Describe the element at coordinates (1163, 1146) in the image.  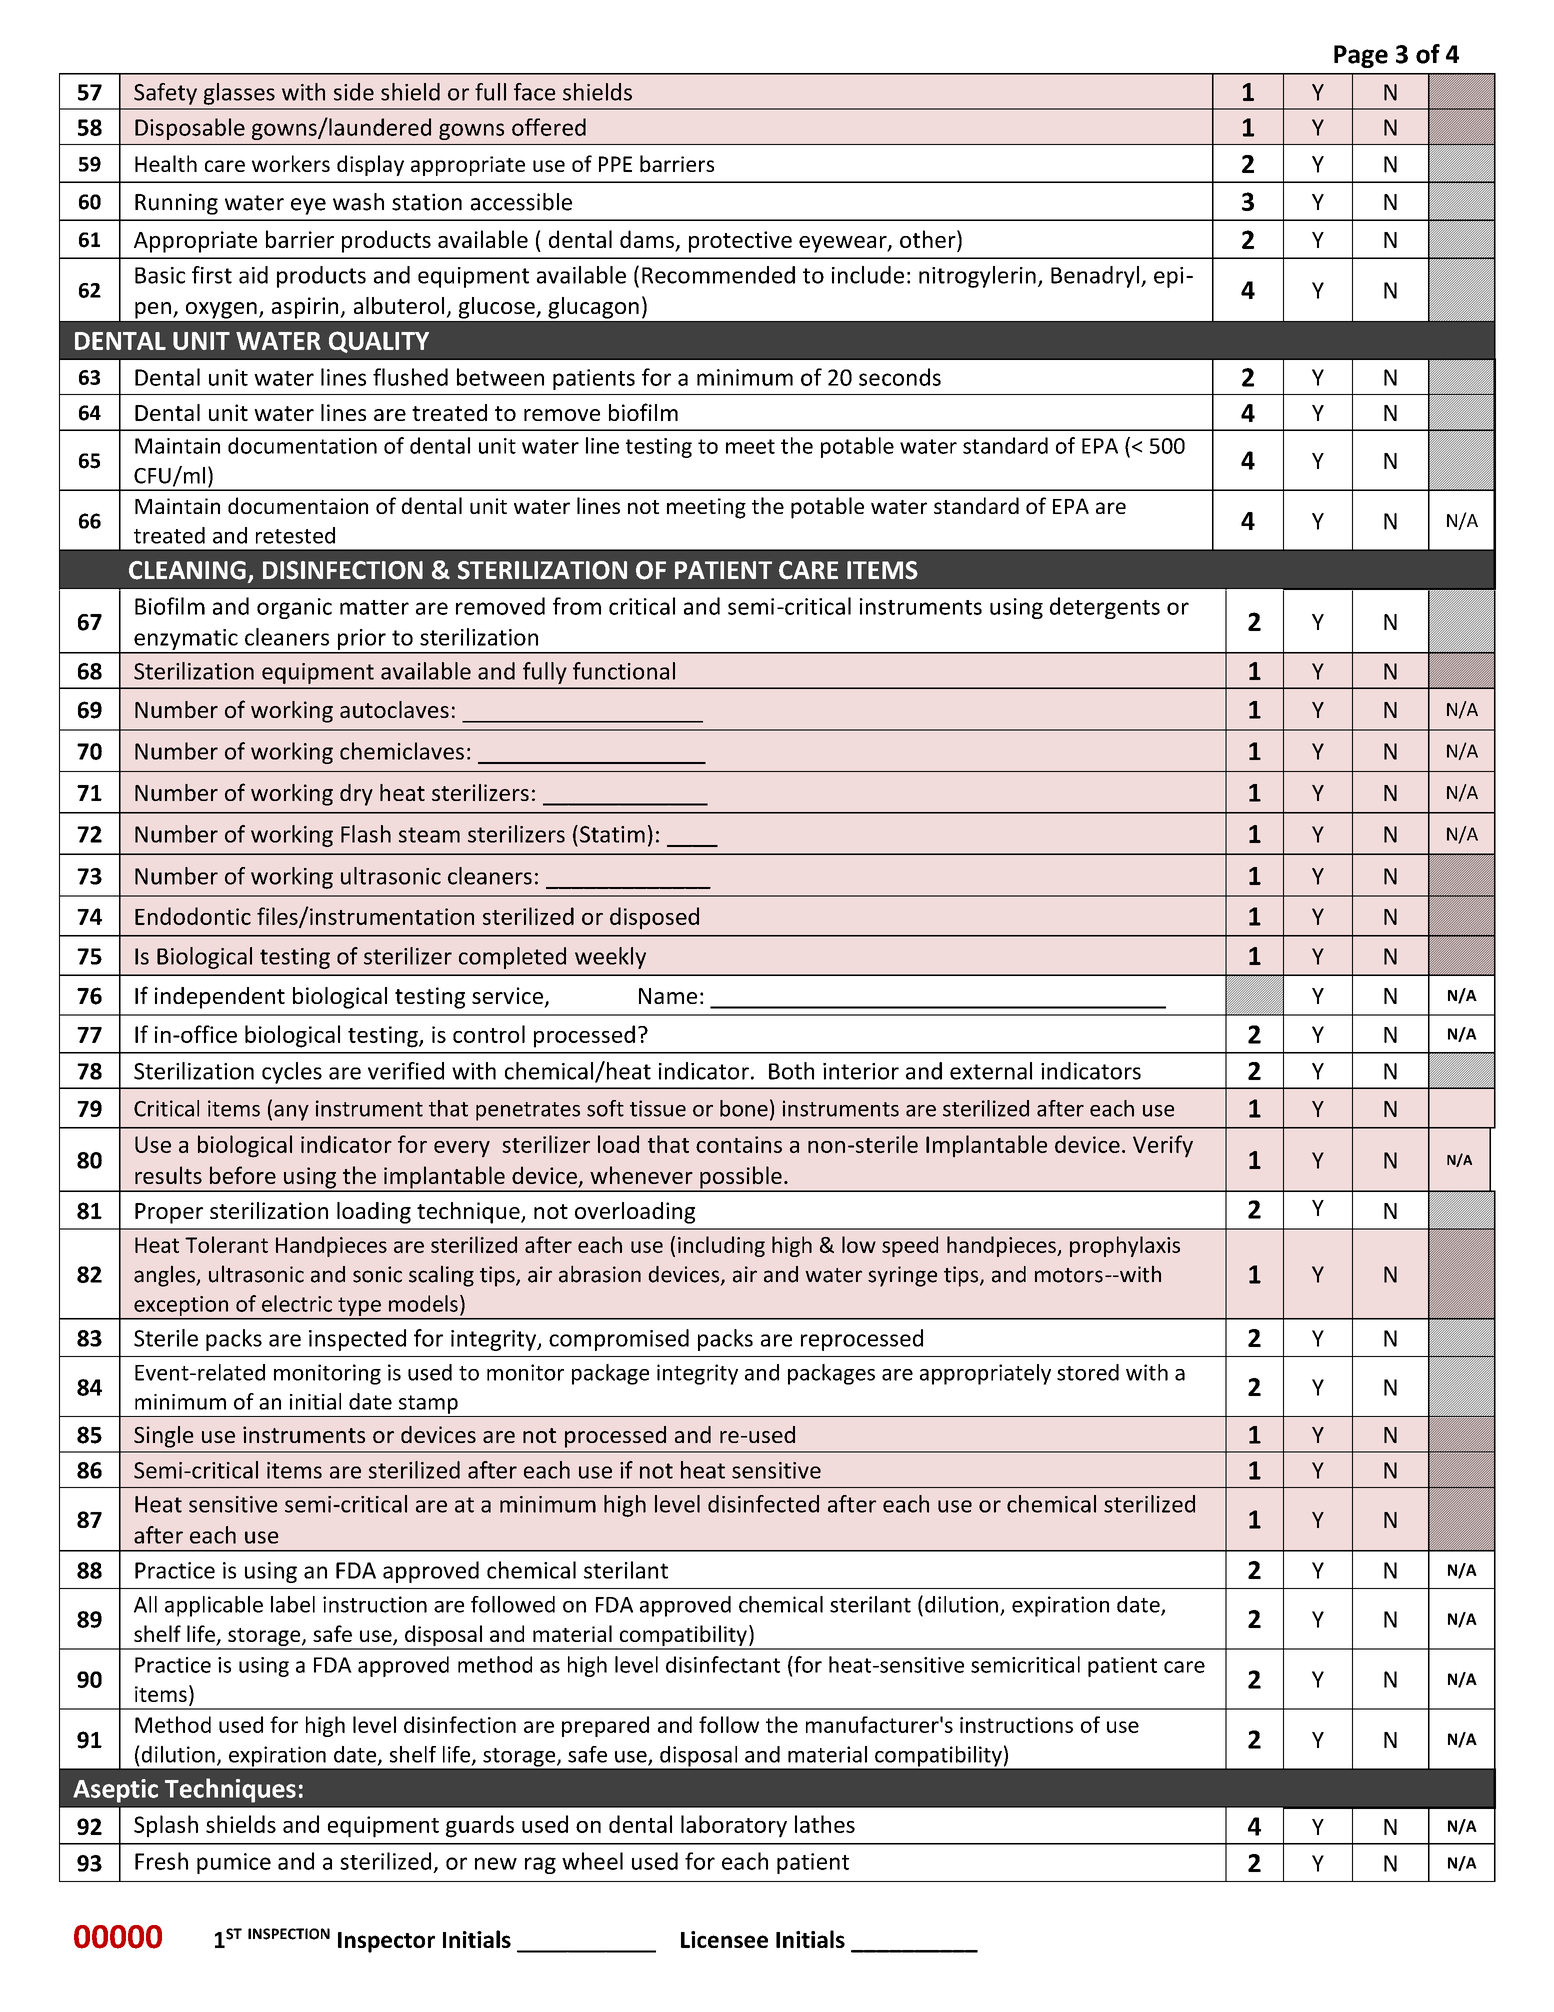
I see `Verify` at that location.
